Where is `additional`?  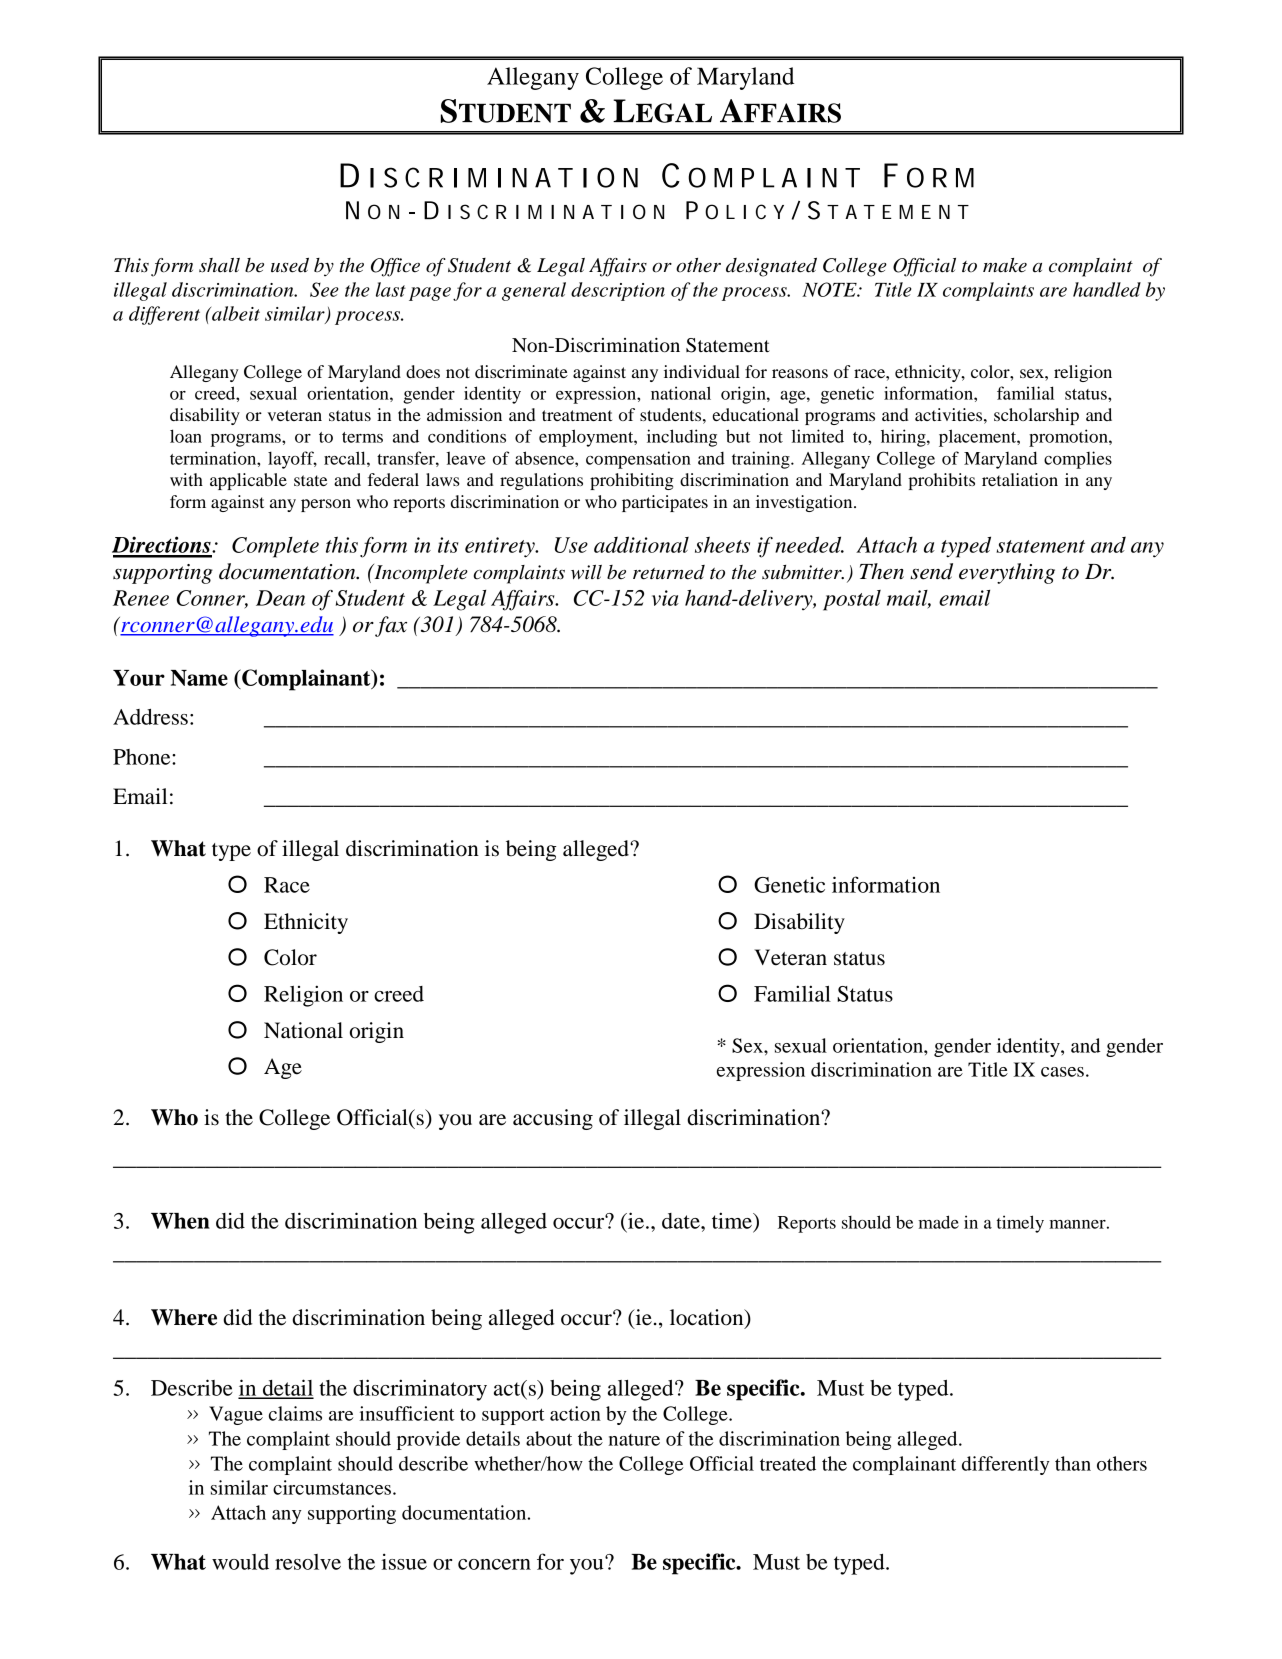 additional is located at coordinates (641, 544).
